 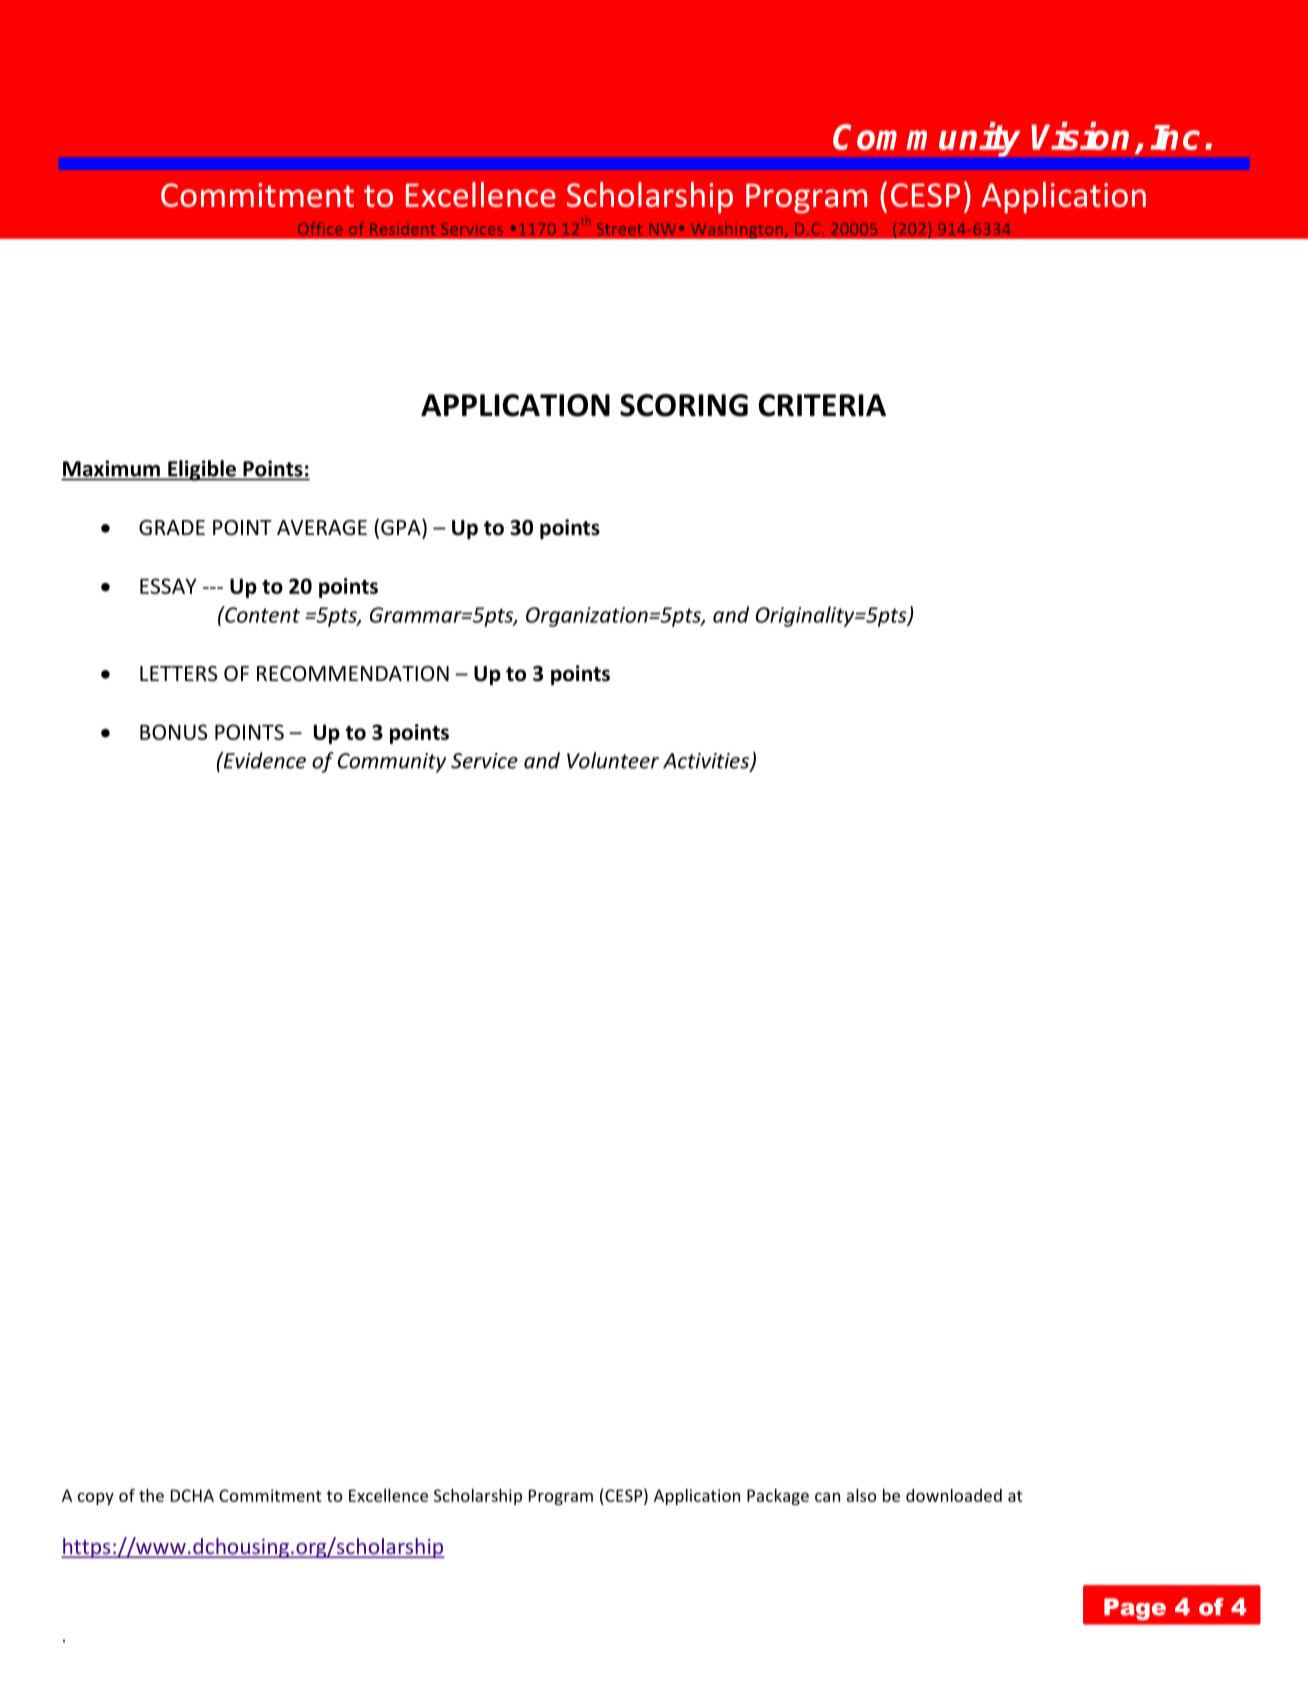 I want to click on Volunteer, so click(x=613, y=760).
